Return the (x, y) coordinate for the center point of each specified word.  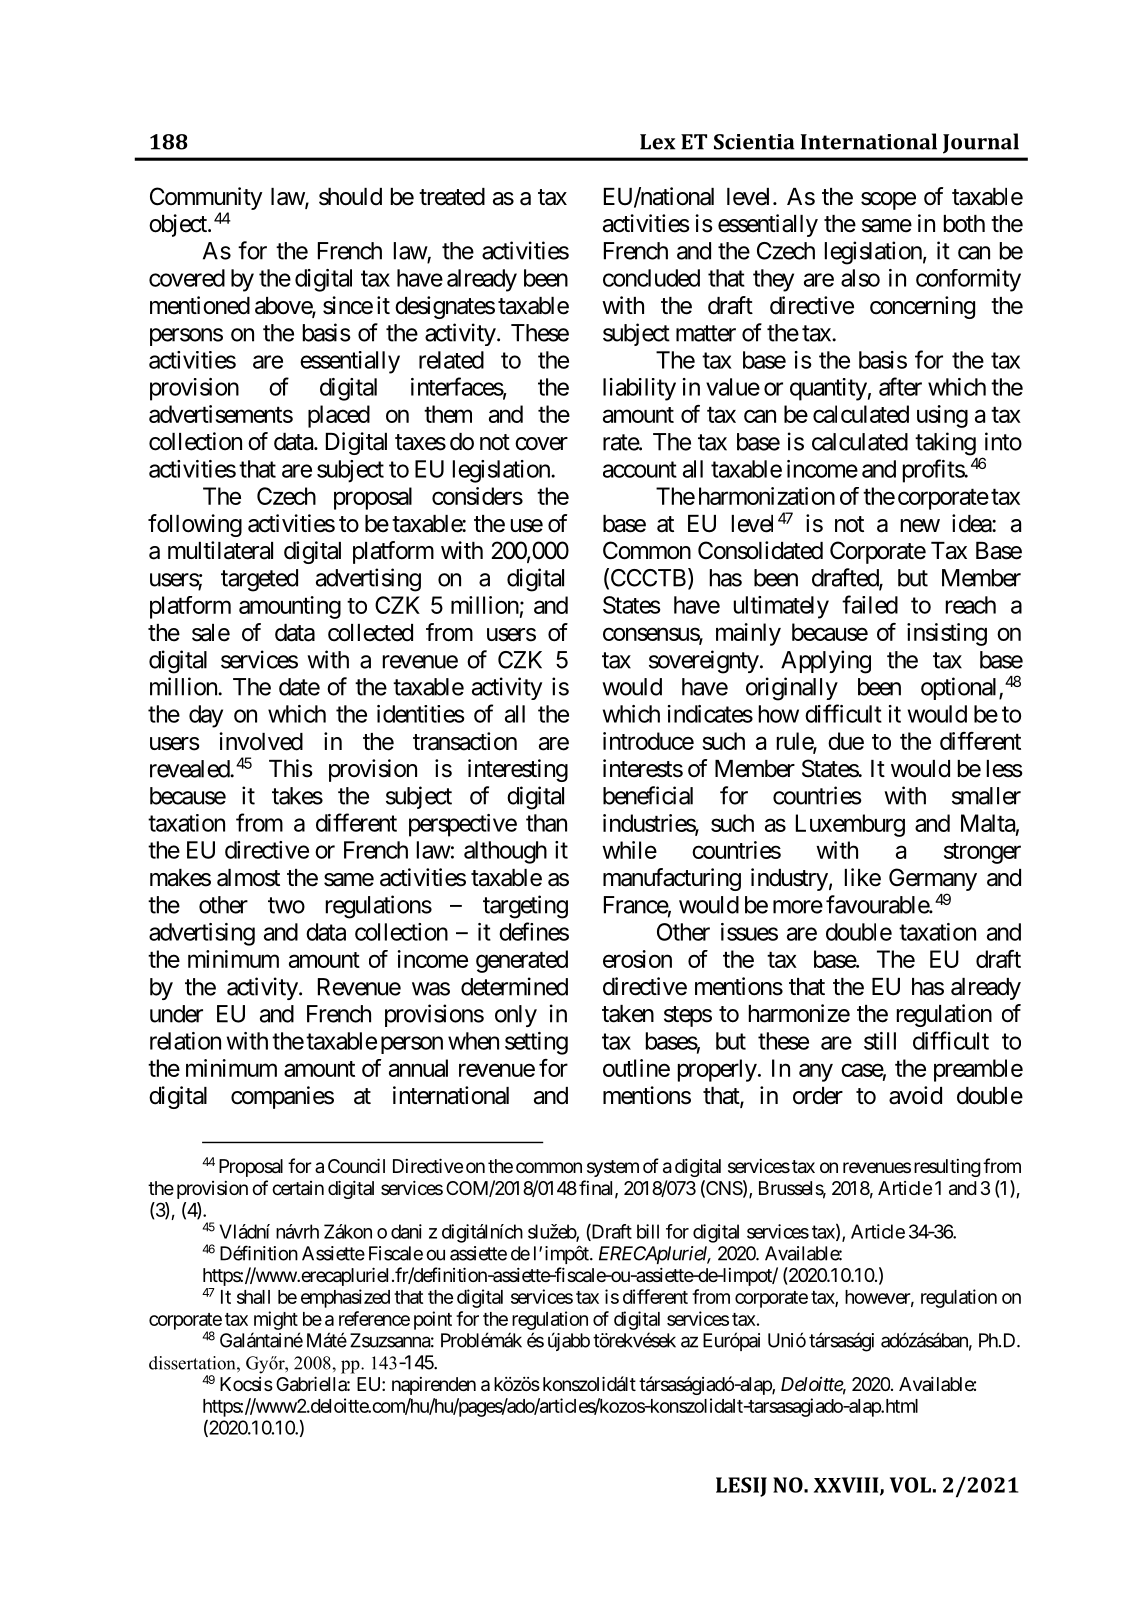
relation (185, 1041)
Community (206, 200)
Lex (657, 142)
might (276, 1320)
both (964, 224)
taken (628, 1014)
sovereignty (704, 662)
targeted (259, 580)
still (880, 1041)
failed (870, 604)
